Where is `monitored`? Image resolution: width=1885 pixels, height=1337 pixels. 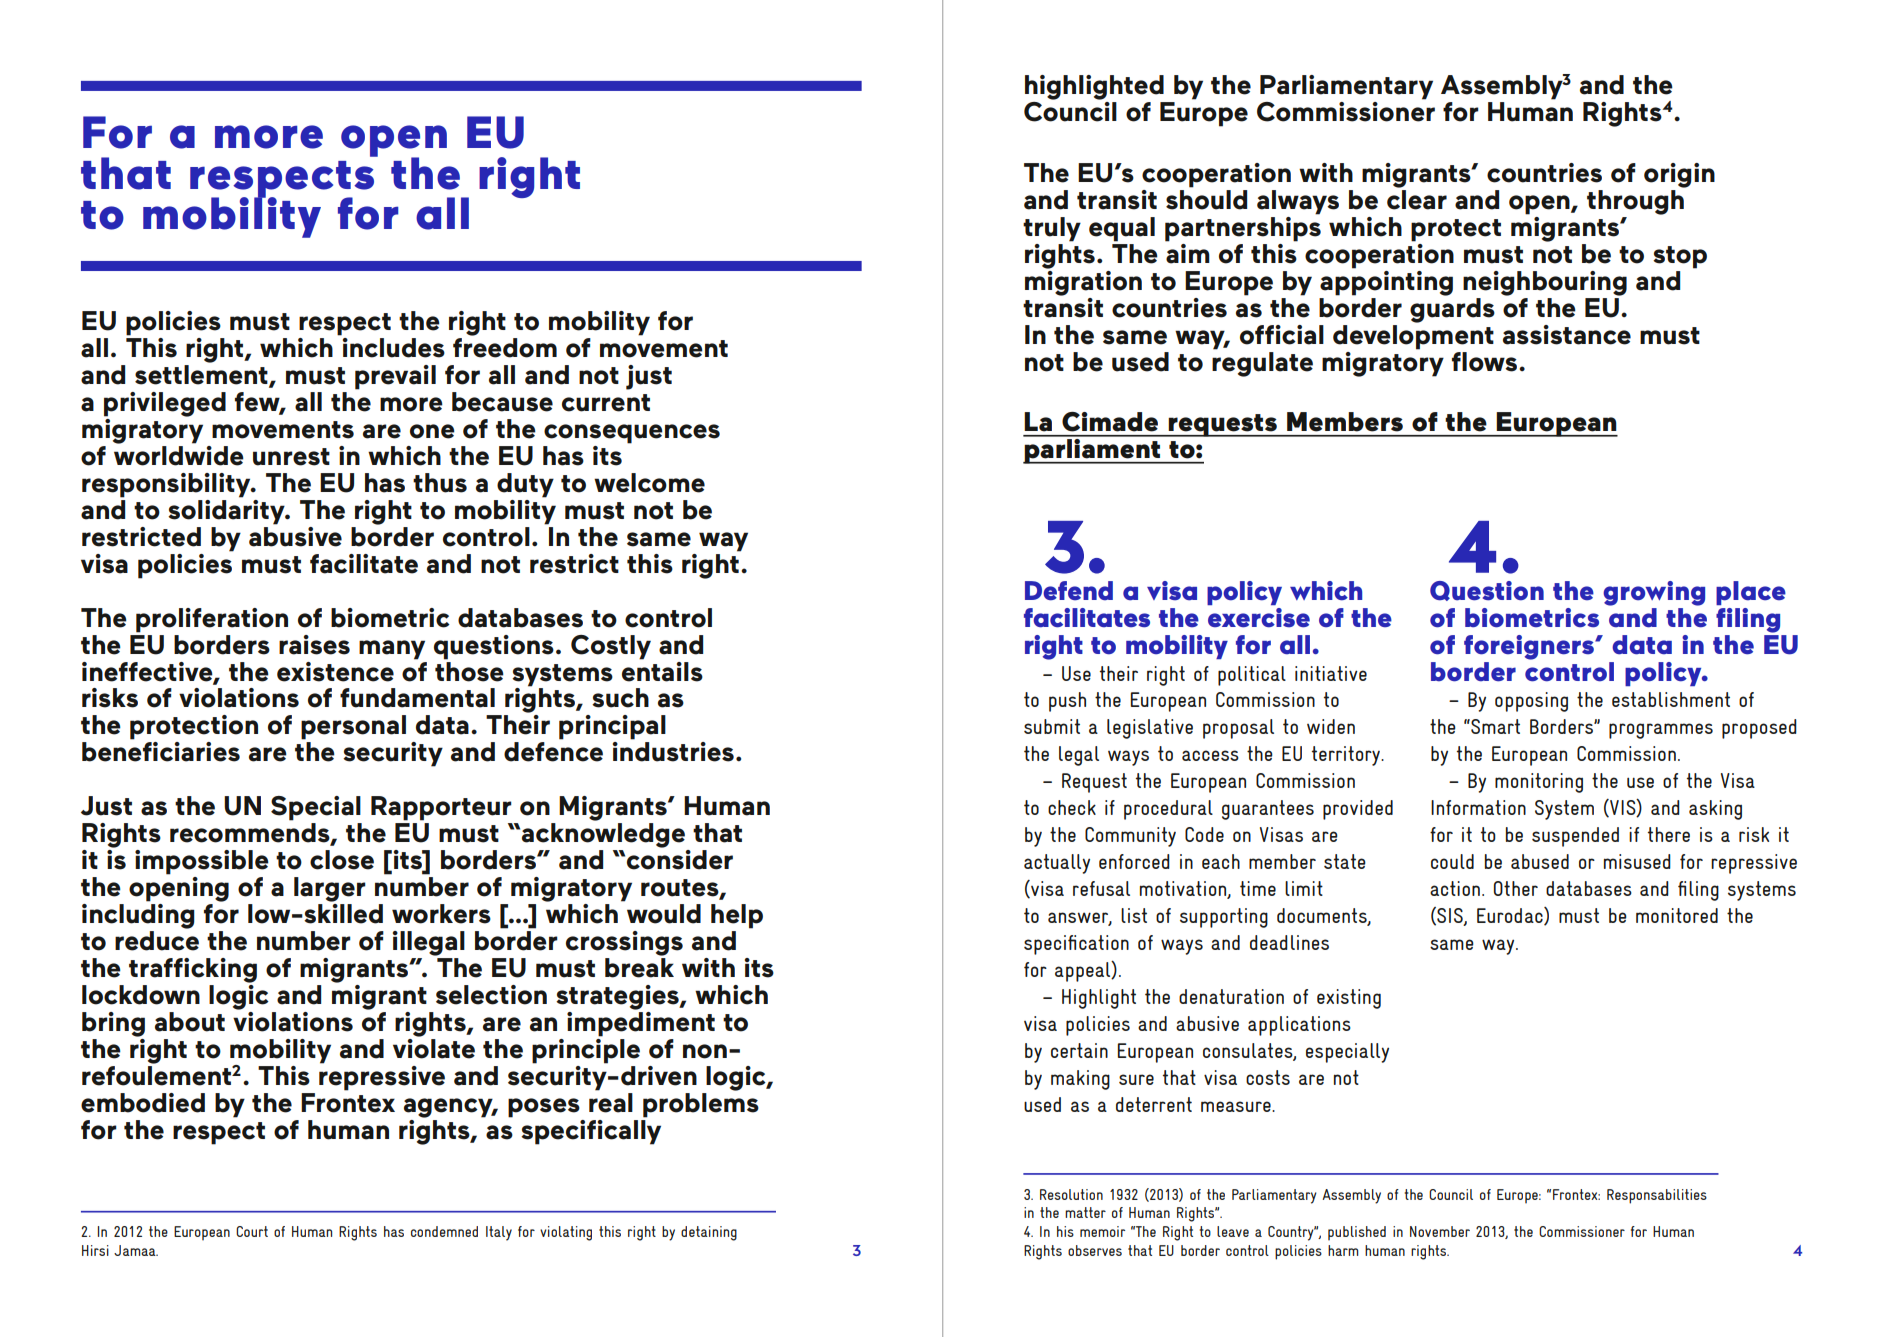
monitored is located at coordinates (1677, 915).
